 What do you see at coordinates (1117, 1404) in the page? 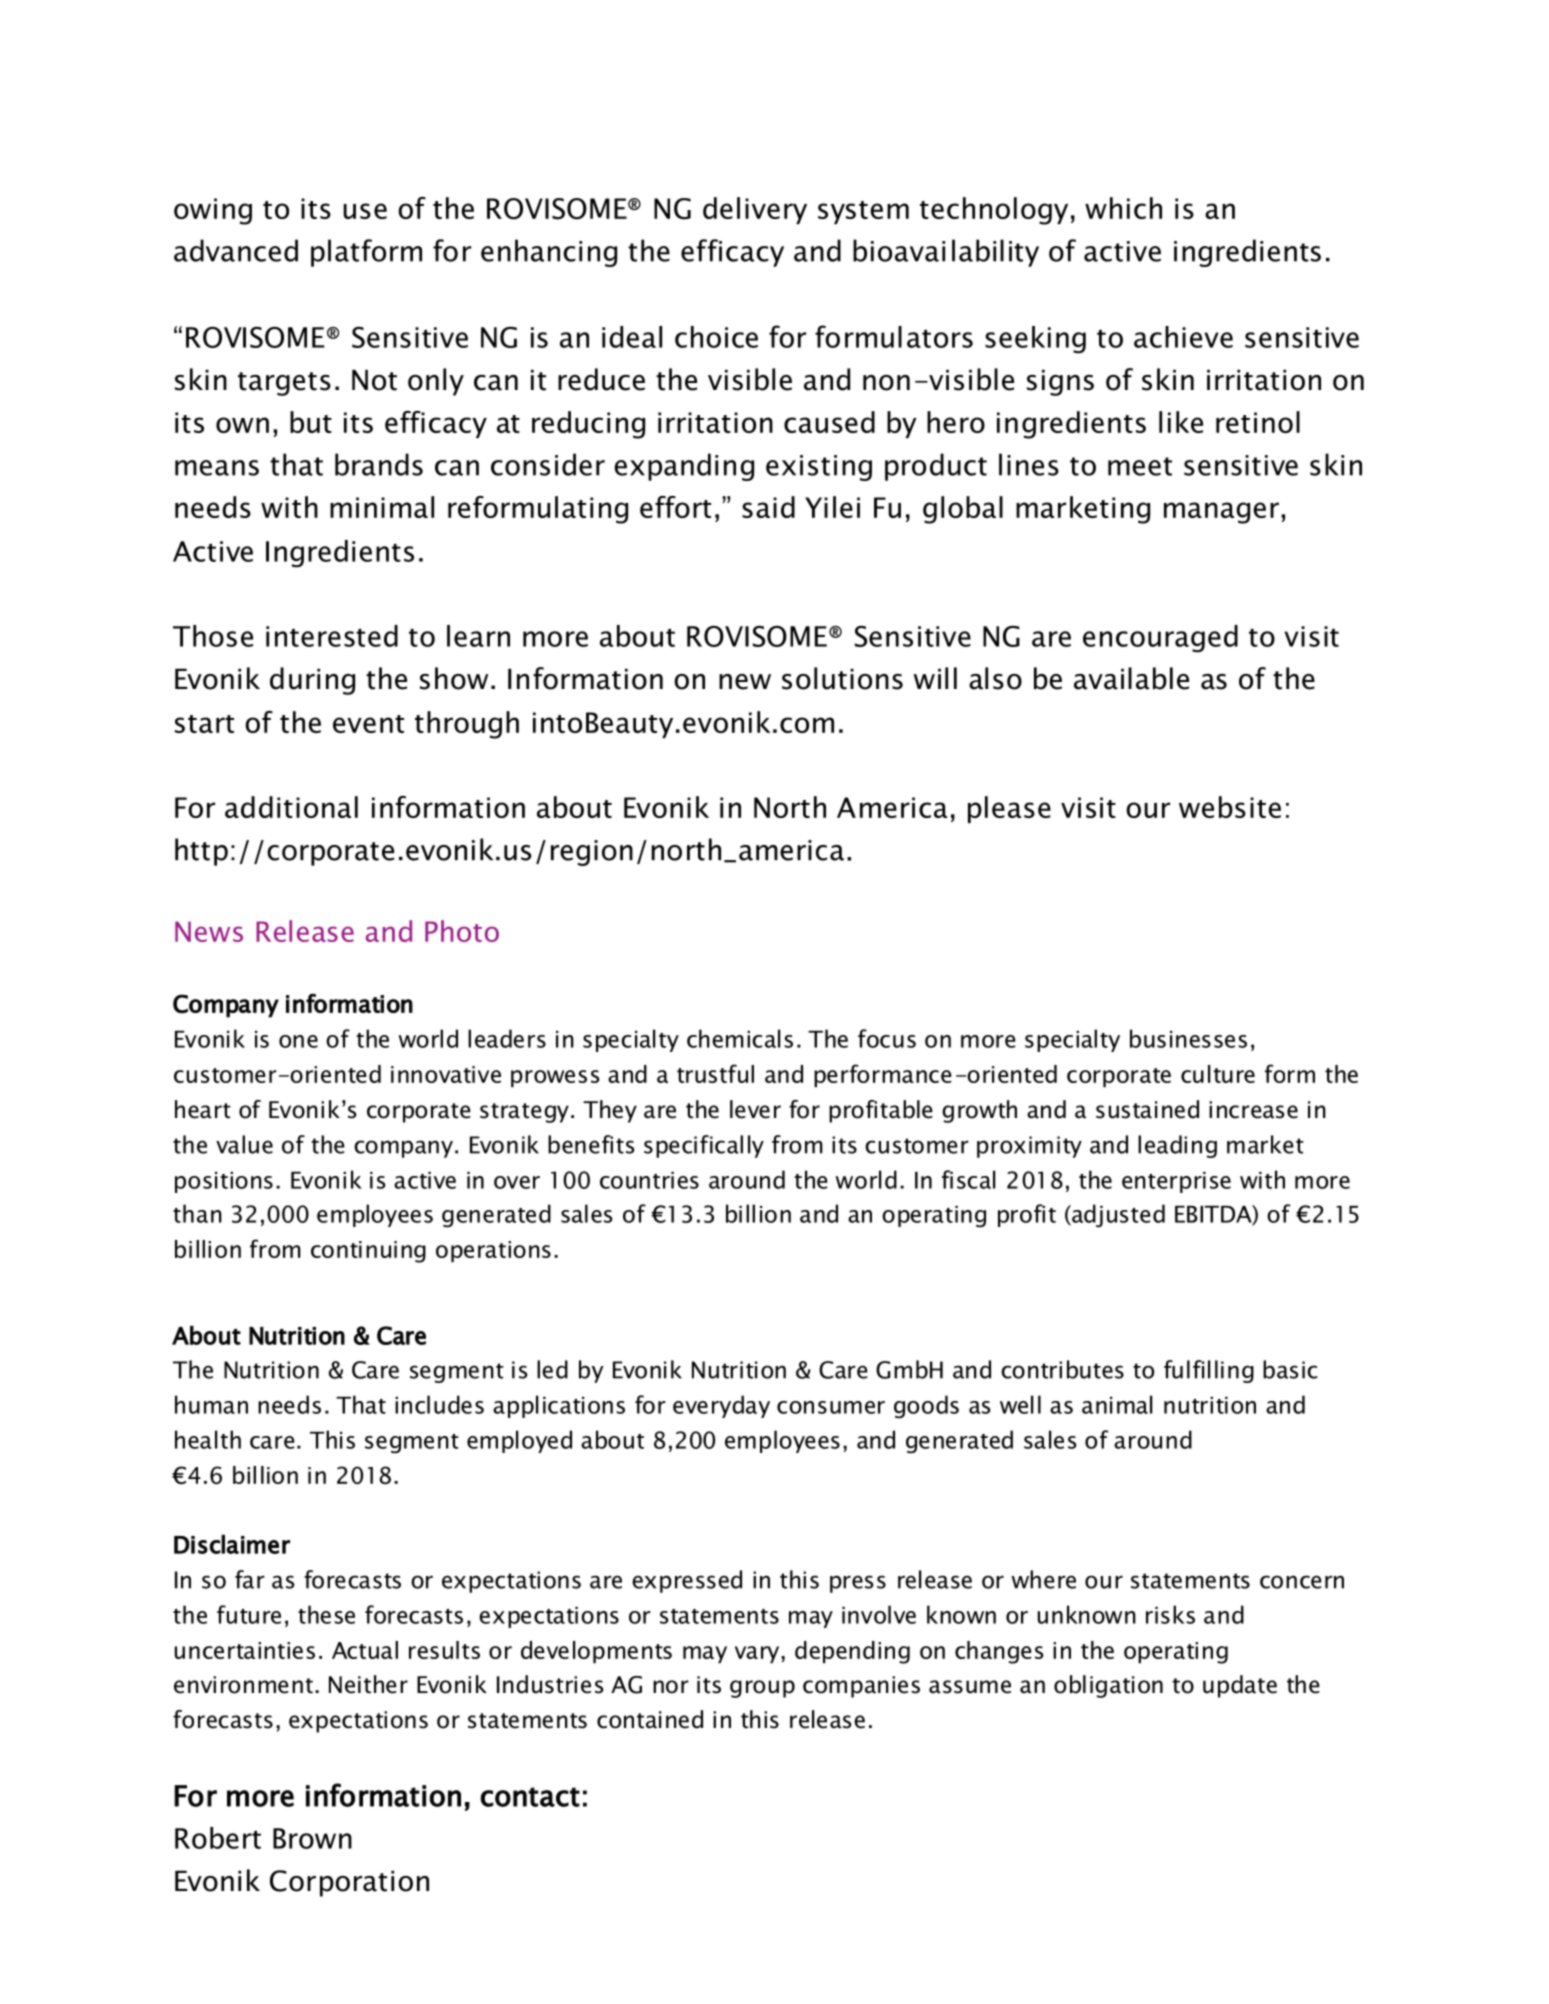
I see `animal` at bounding box center [1117, 1404].
